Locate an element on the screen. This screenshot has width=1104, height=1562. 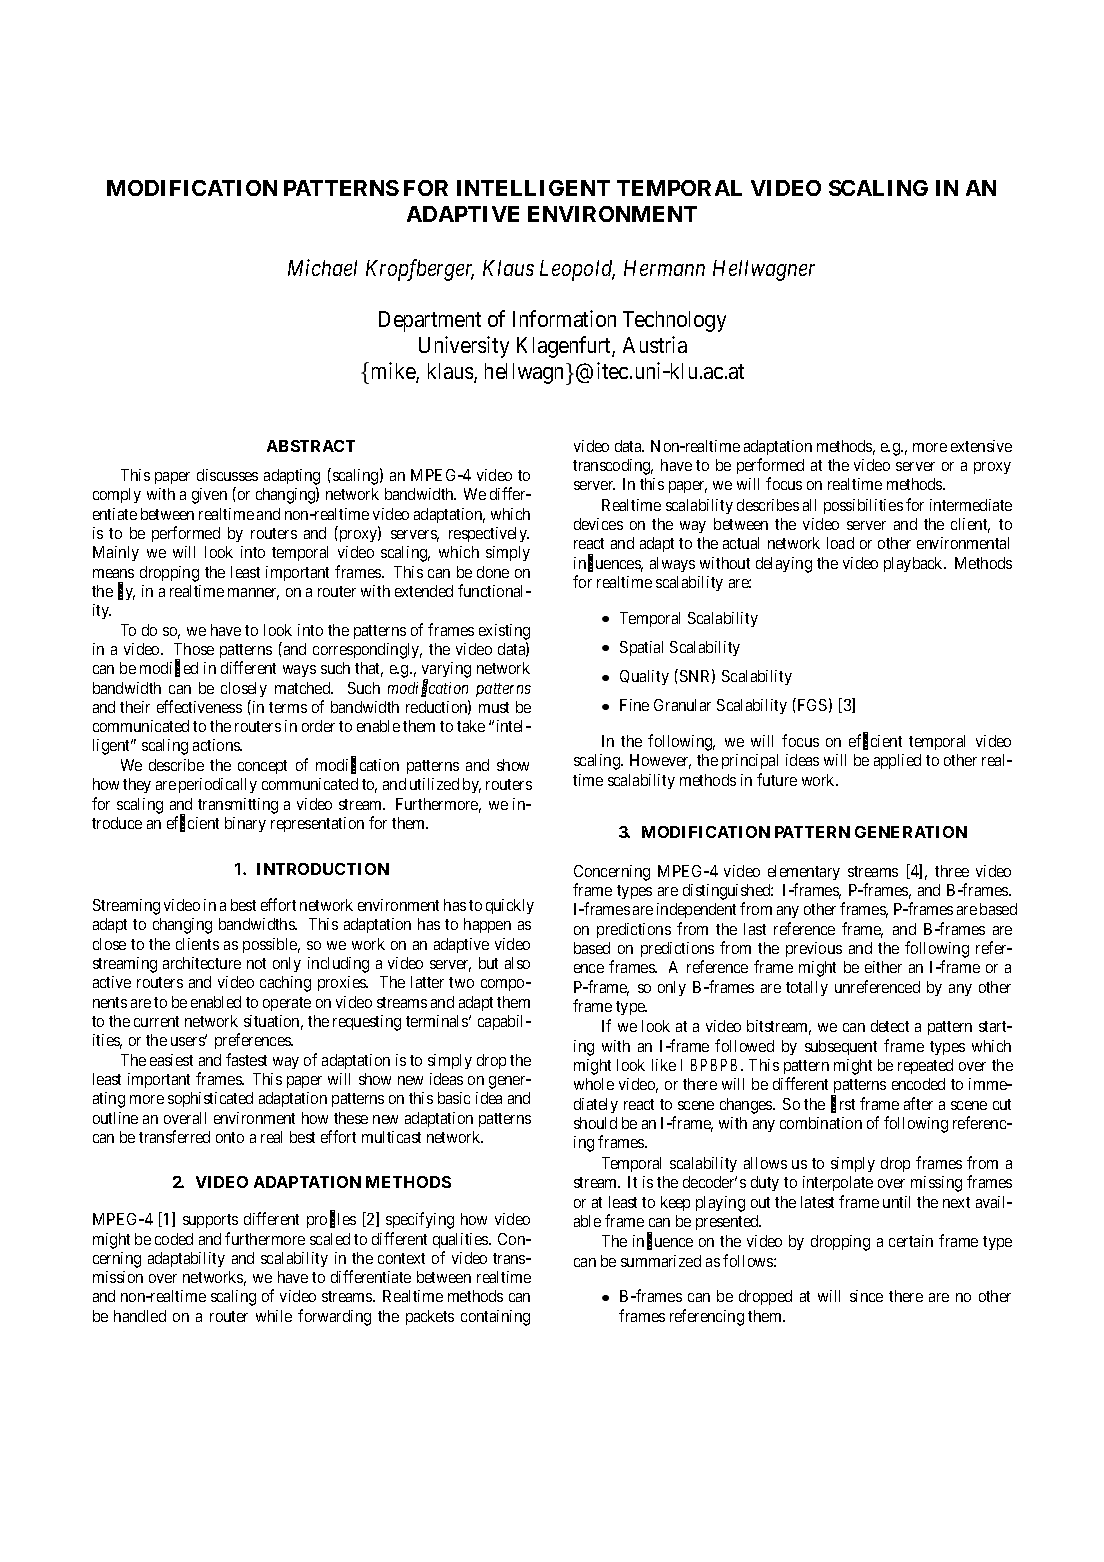
while is located at coordinates (274, 1316).
